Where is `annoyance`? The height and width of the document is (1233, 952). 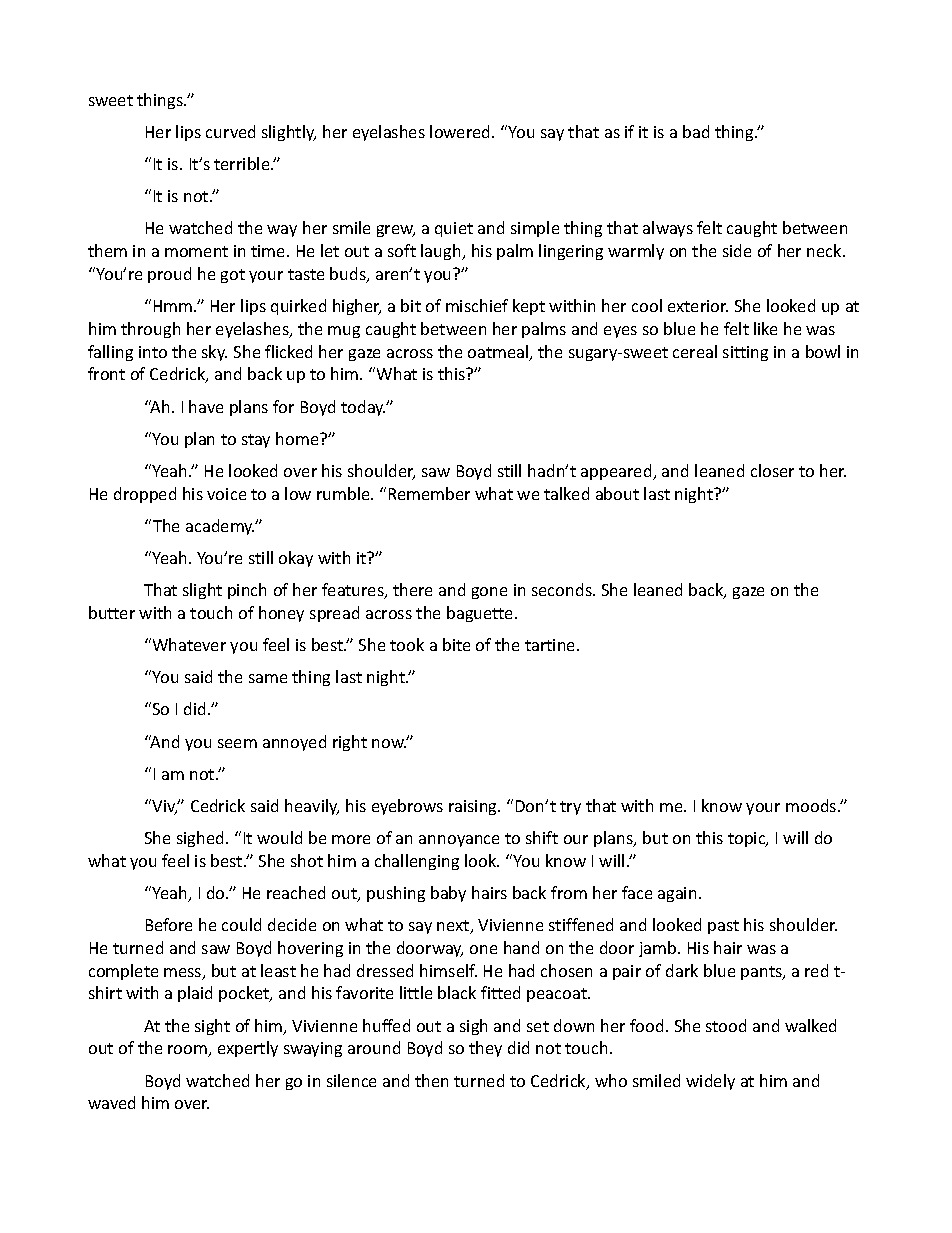 annoyance is located at coordinates (459, 841).
